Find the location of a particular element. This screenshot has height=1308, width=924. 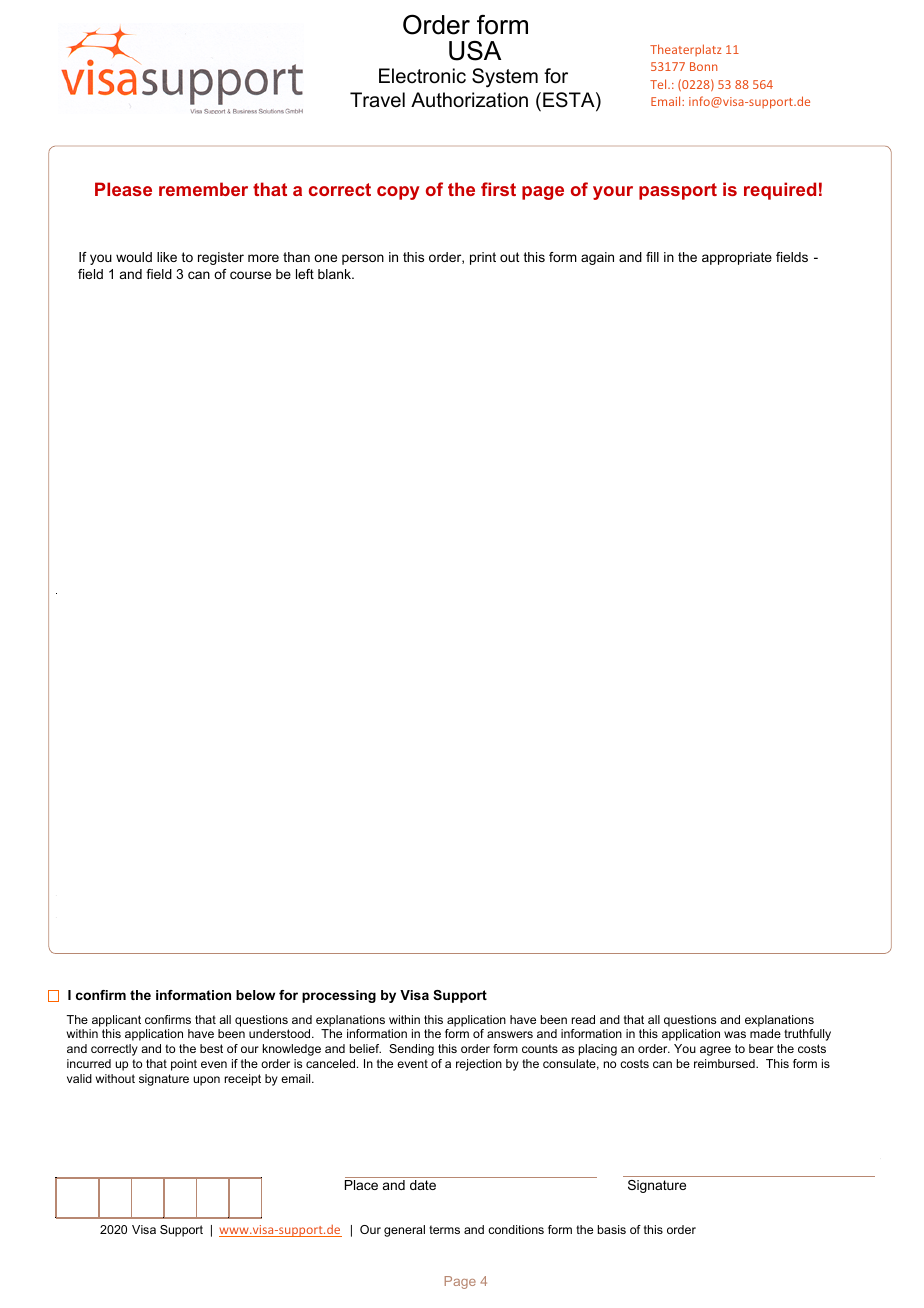

Electronic is located at coordinates (422, 76).
